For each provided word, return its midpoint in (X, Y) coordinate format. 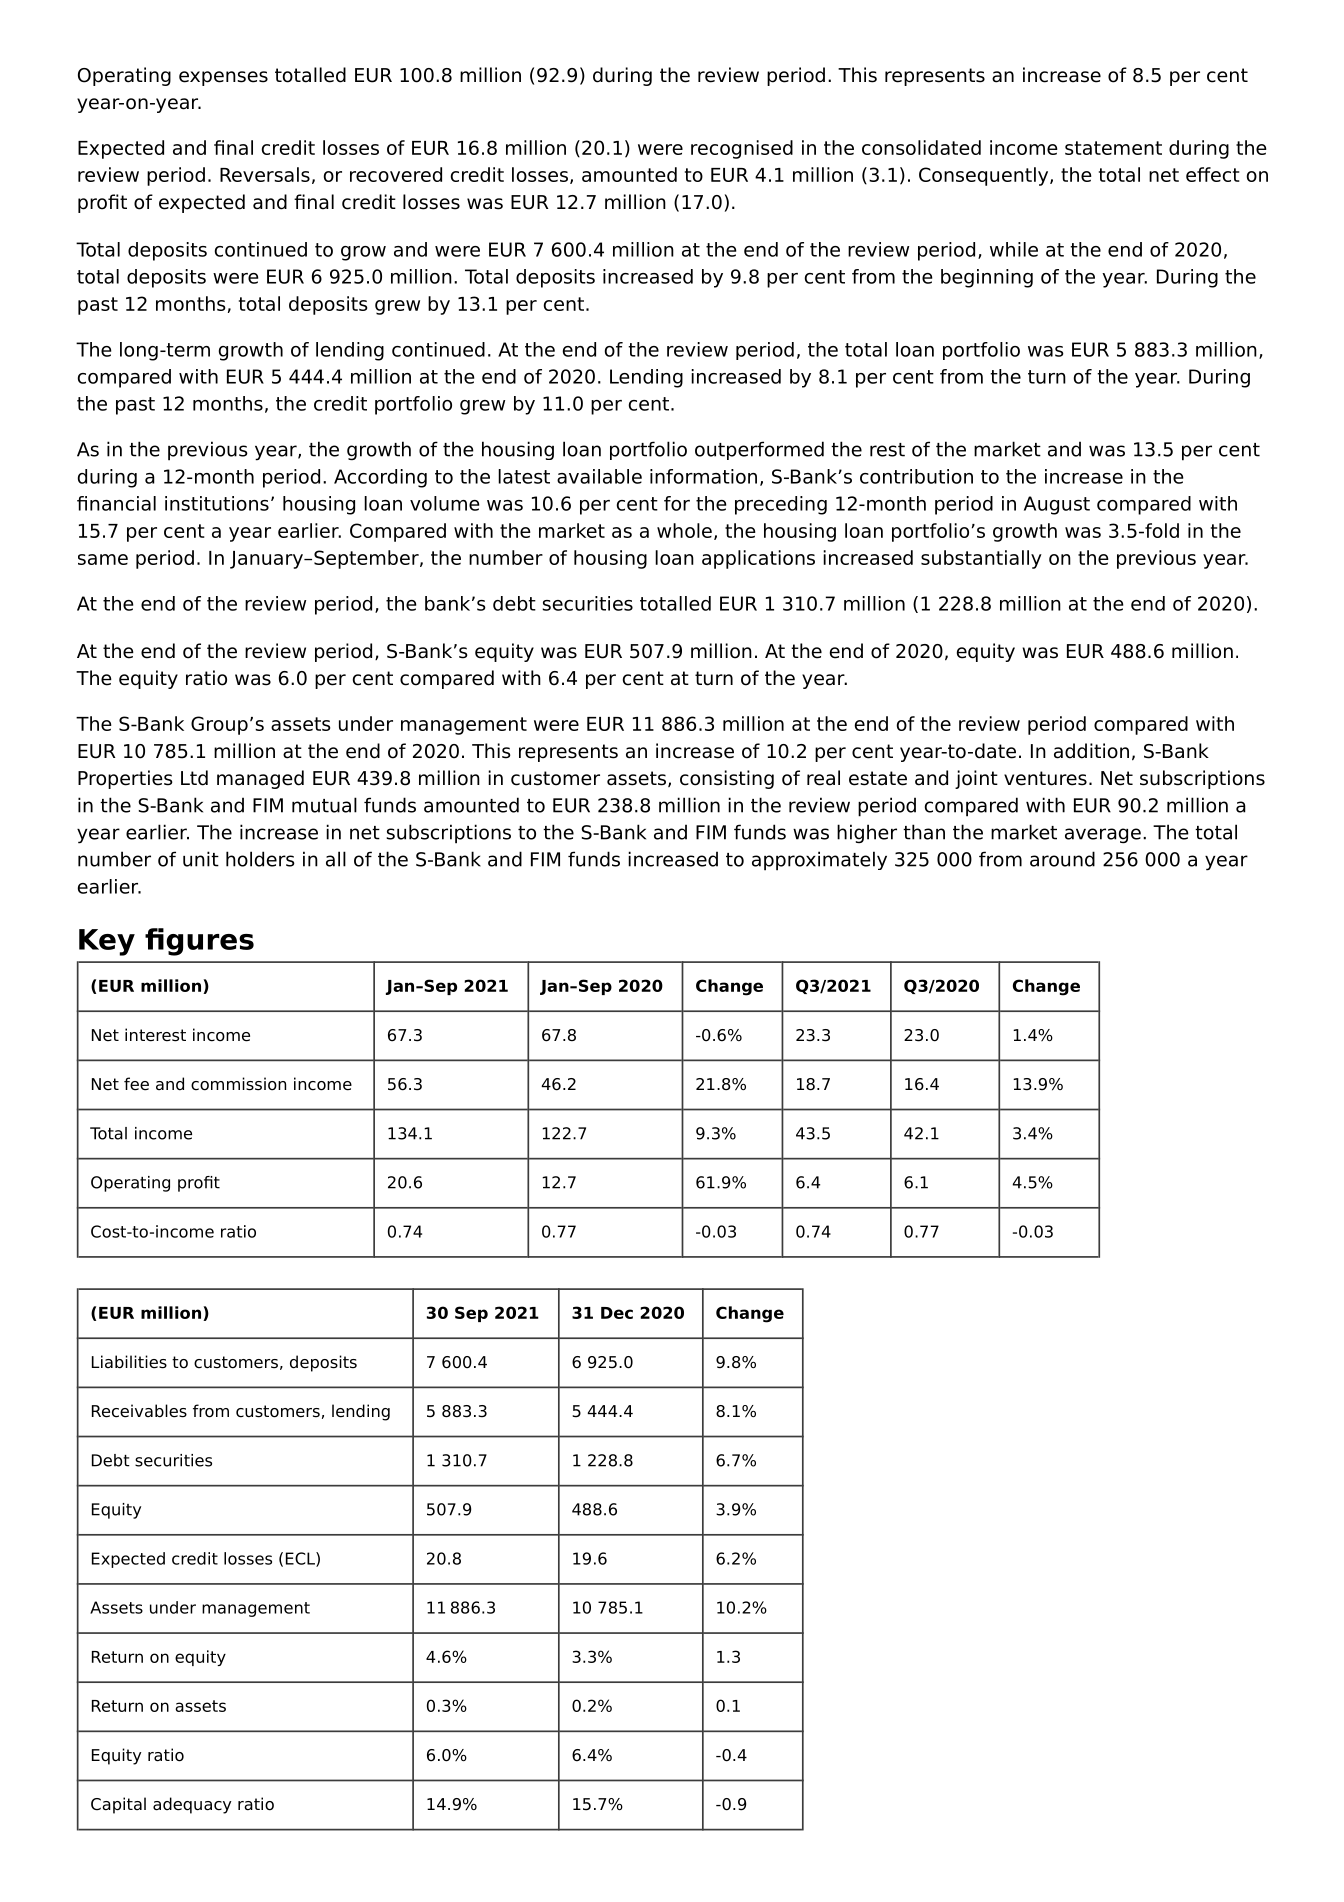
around (1062, 859)
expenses (223, 78)
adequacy (192, 1805)
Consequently (983, 176)
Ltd (194, 778)
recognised (742, 149)
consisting (727, 779)
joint (976, 779)
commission (238, 1084)
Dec (617, 1313)
